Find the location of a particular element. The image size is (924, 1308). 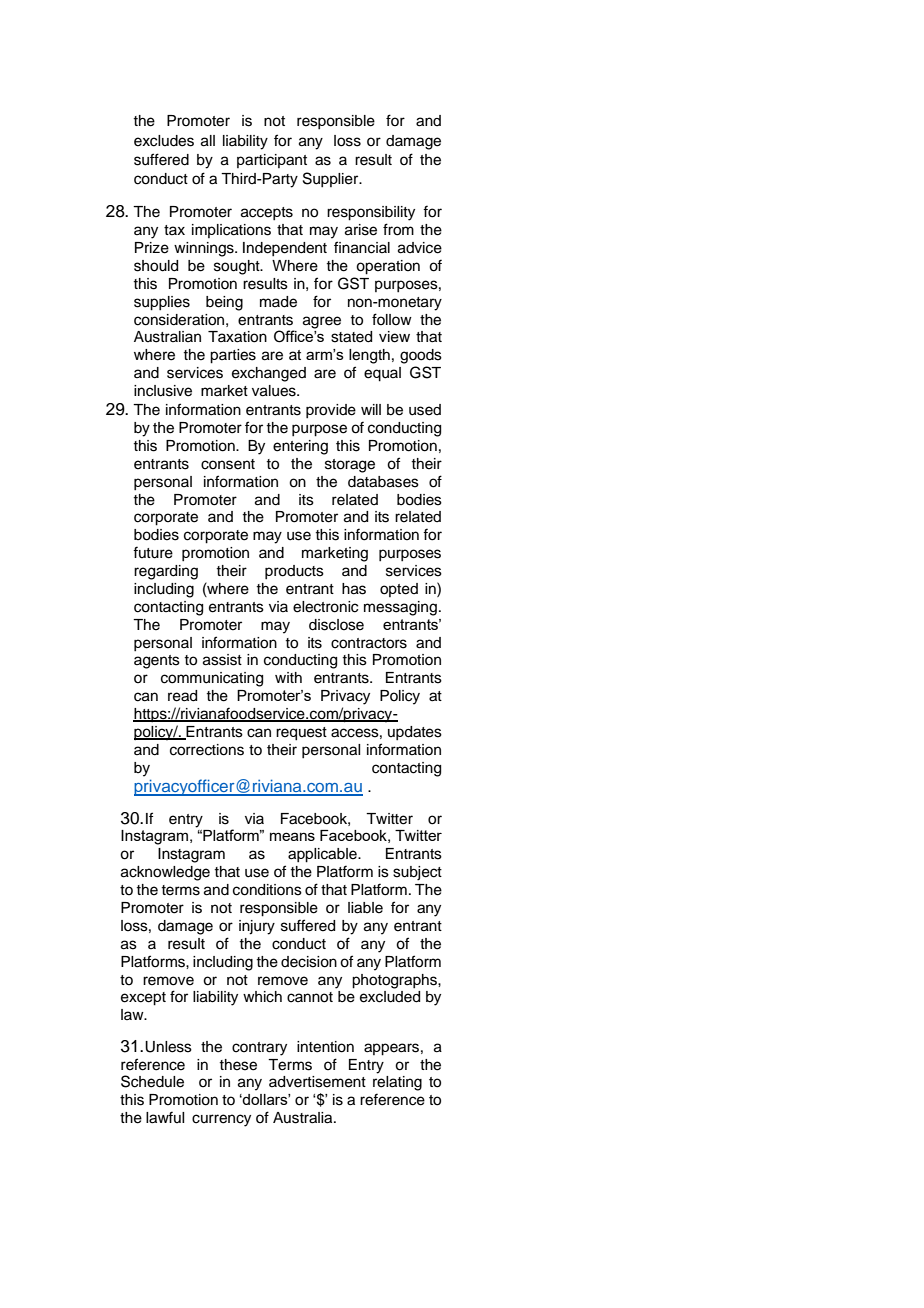

responsibility is located at coordinates (371, 213).
